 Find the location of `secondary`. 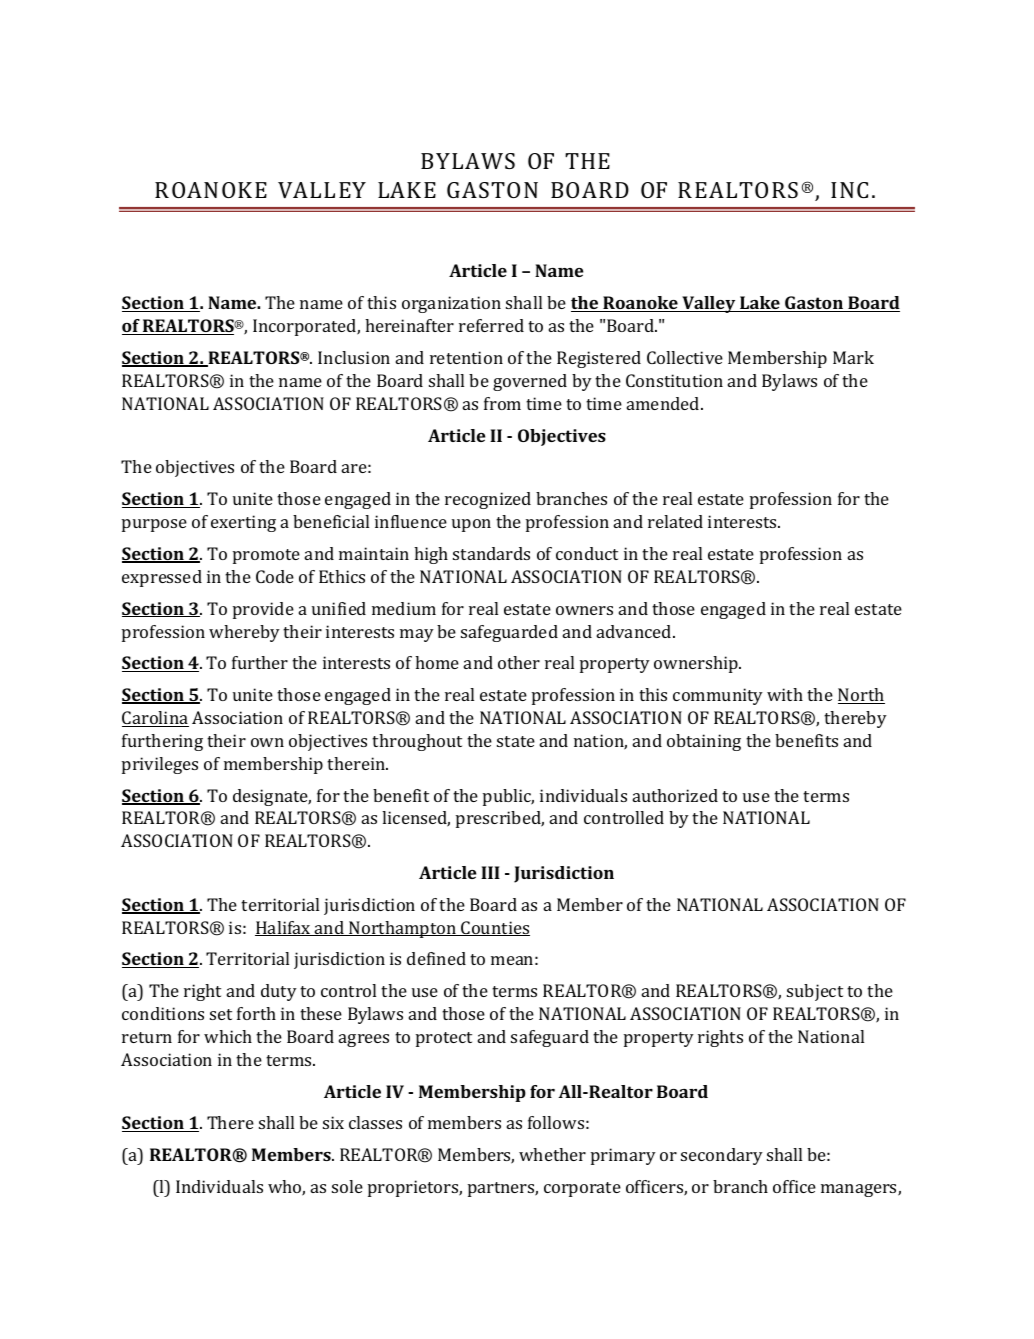

secondary is located at coordinates (722, 1156).
